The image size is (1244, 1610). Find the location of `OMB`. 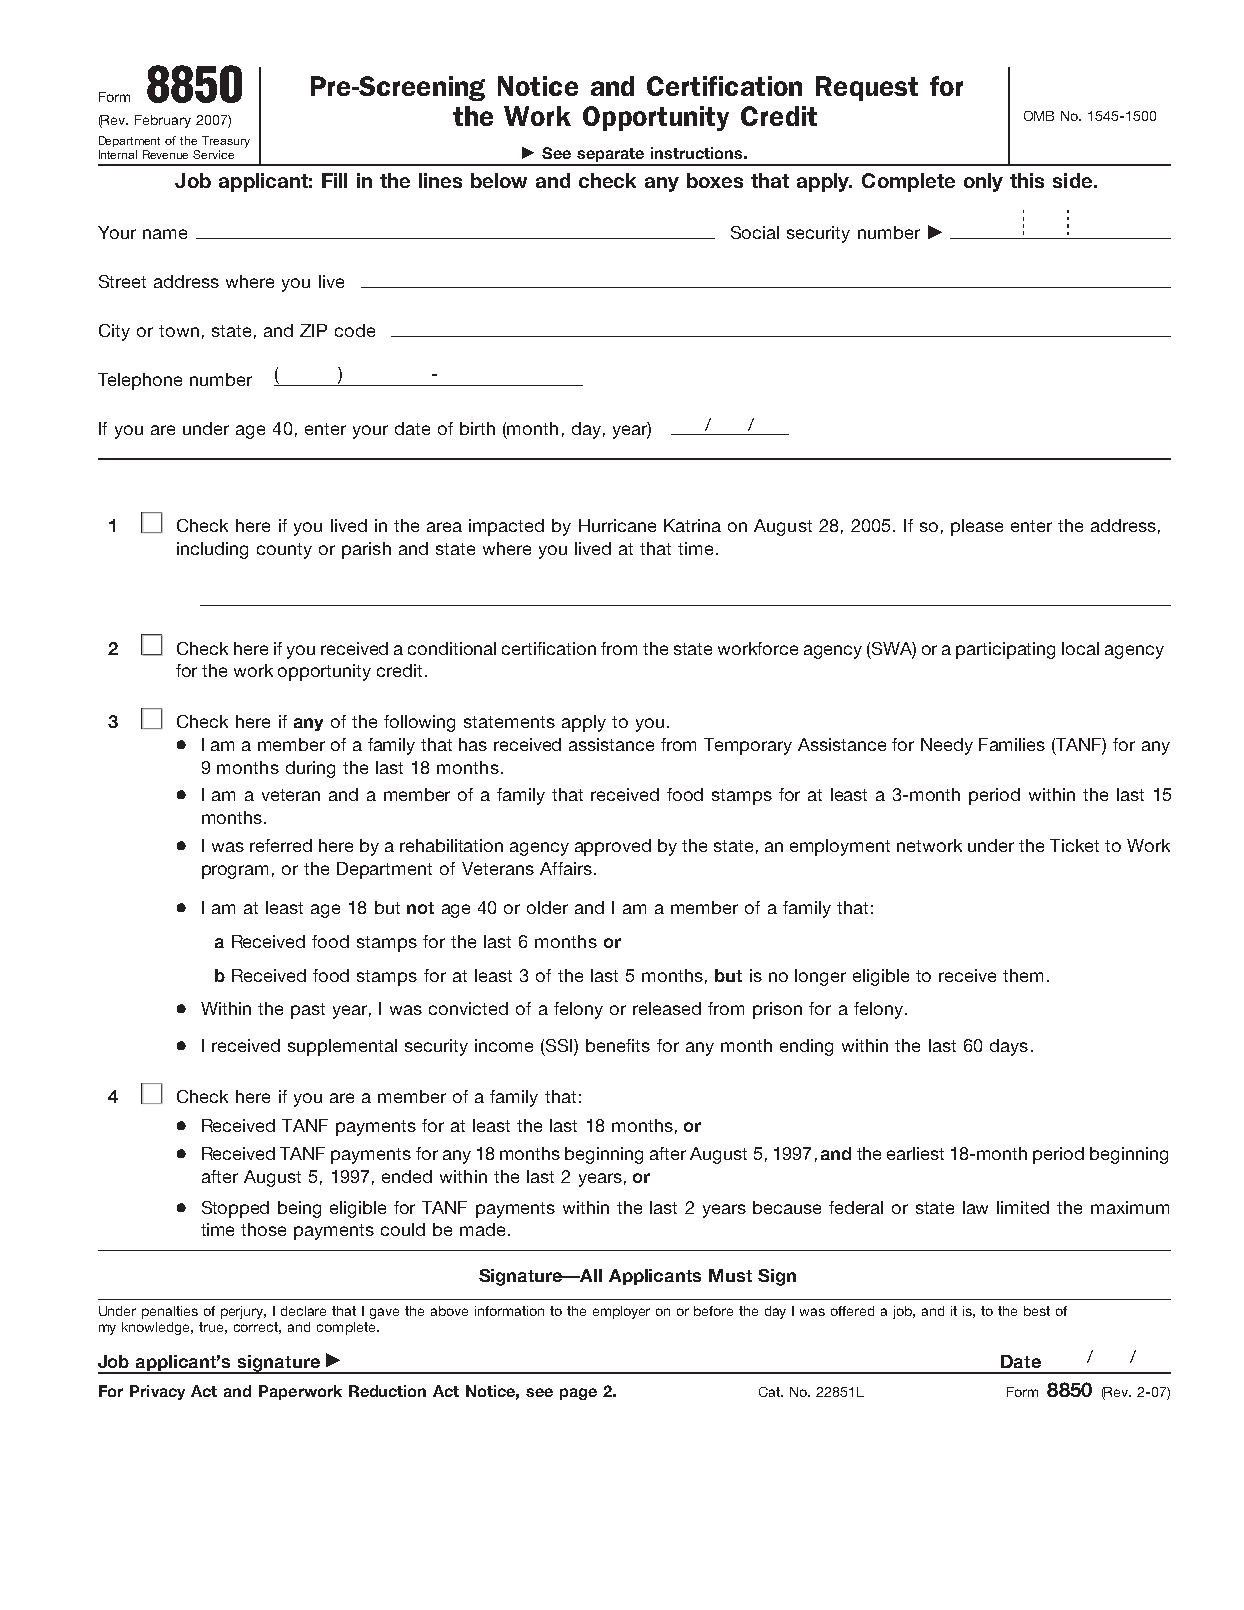

OMB is located at coordinates (1039, 116).
